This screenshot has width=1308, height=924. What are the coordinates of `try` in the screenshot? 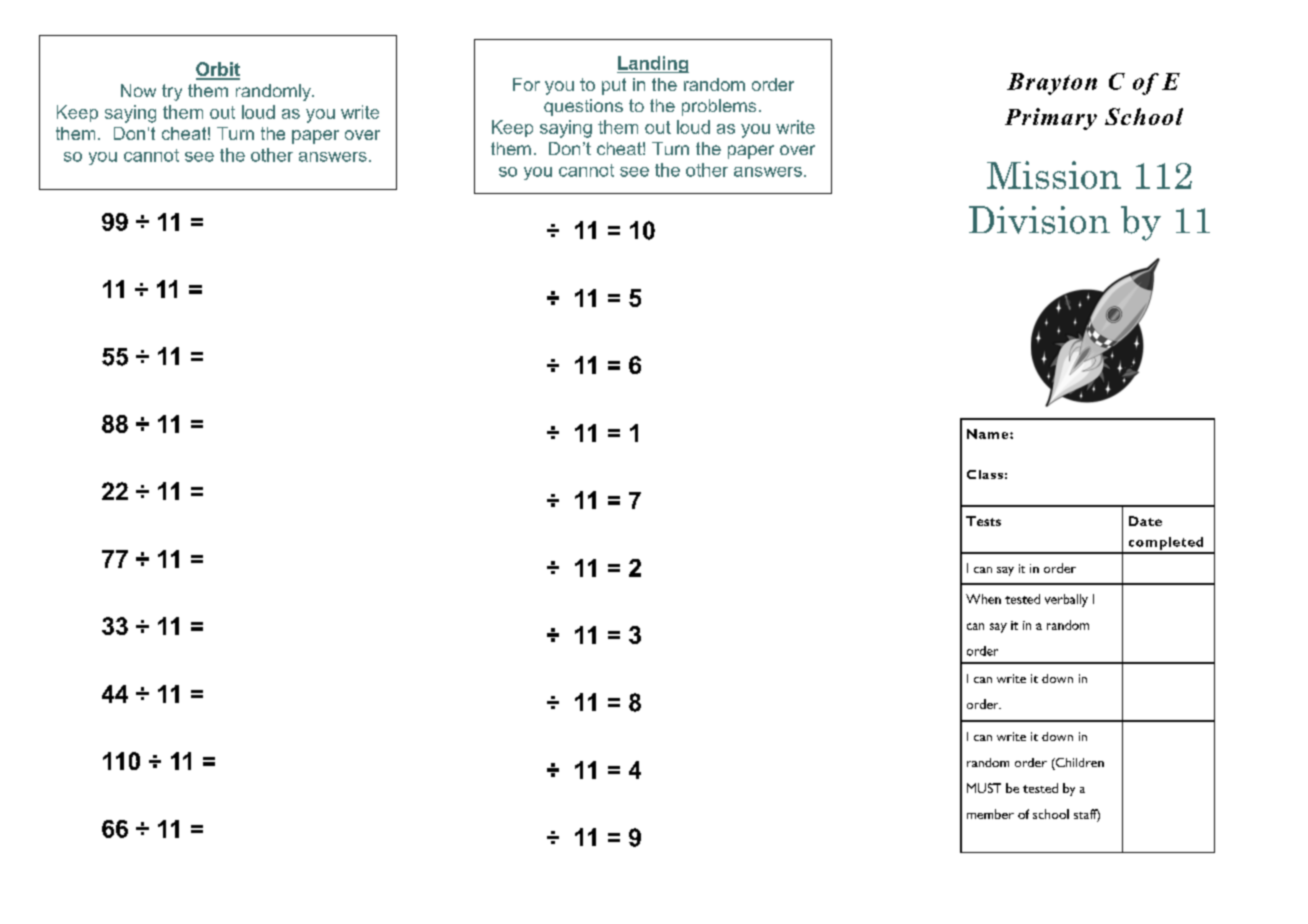 It's located at (172, 92).
